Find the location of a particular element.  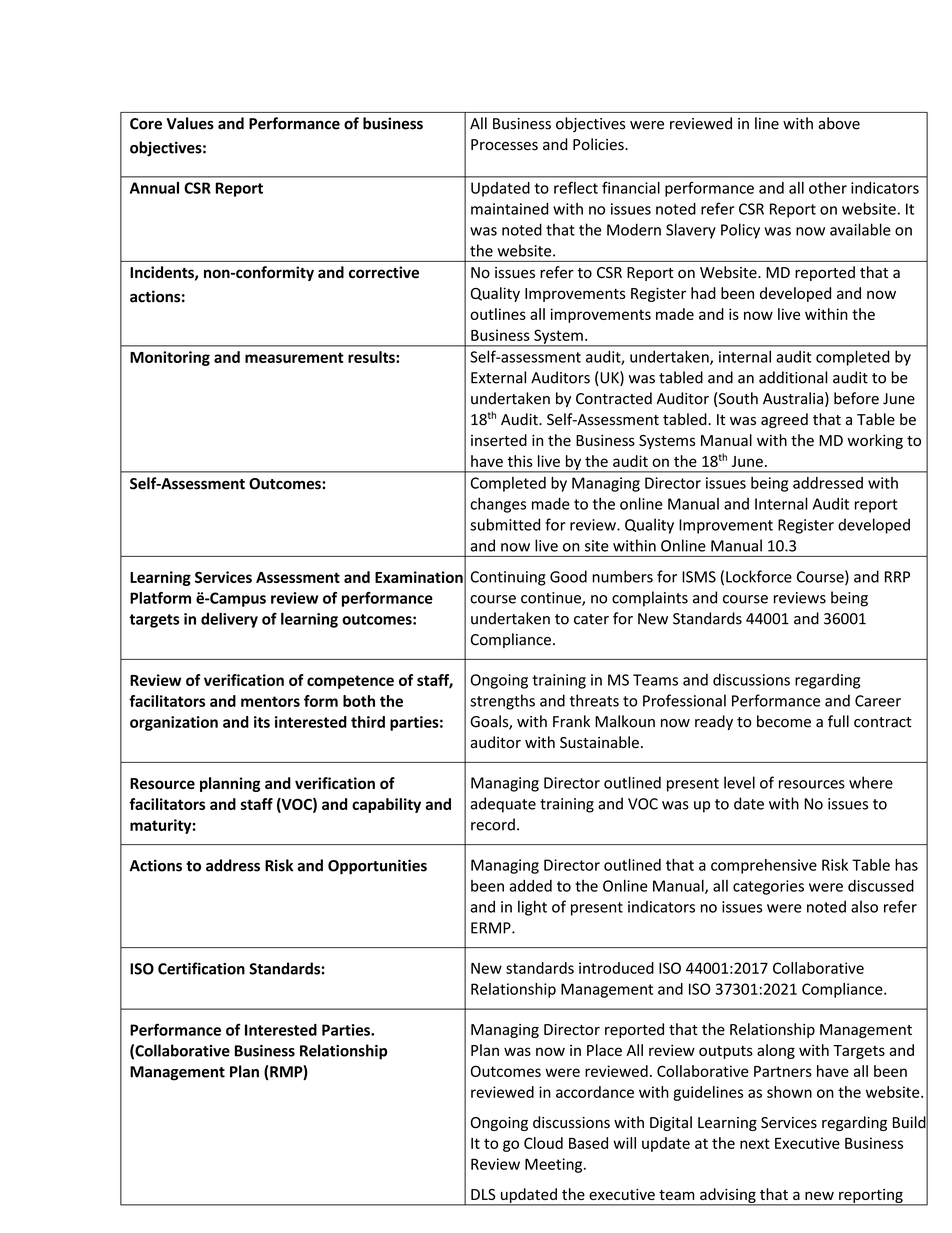

other is located at coordinates (828, 188).
